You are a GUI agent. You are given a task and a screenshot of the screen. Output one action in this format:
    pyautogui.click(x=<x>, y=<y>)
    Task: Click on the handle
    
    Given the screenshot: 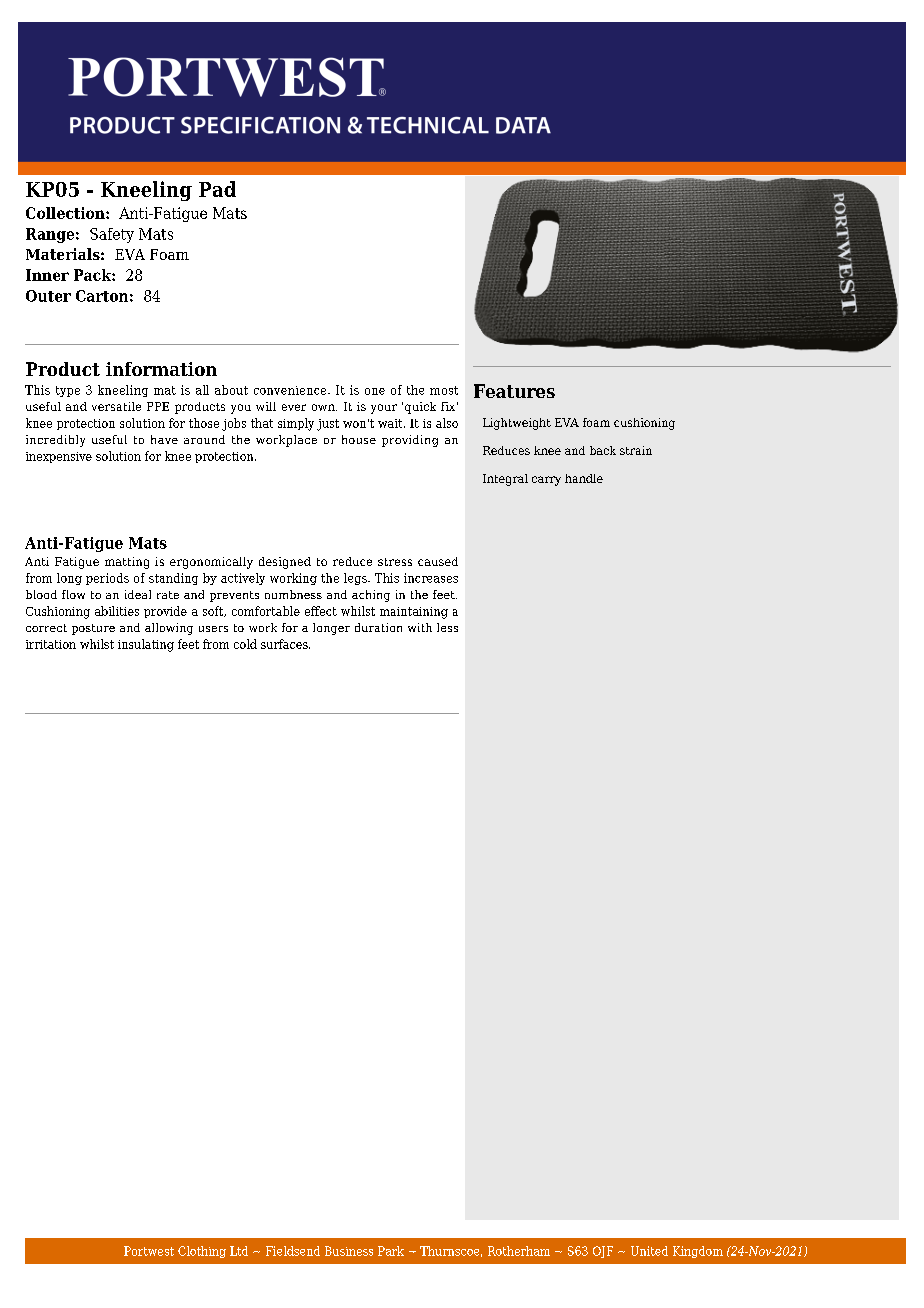 What is the action you would take?
    pyautogui.click(x=584, y=478)
